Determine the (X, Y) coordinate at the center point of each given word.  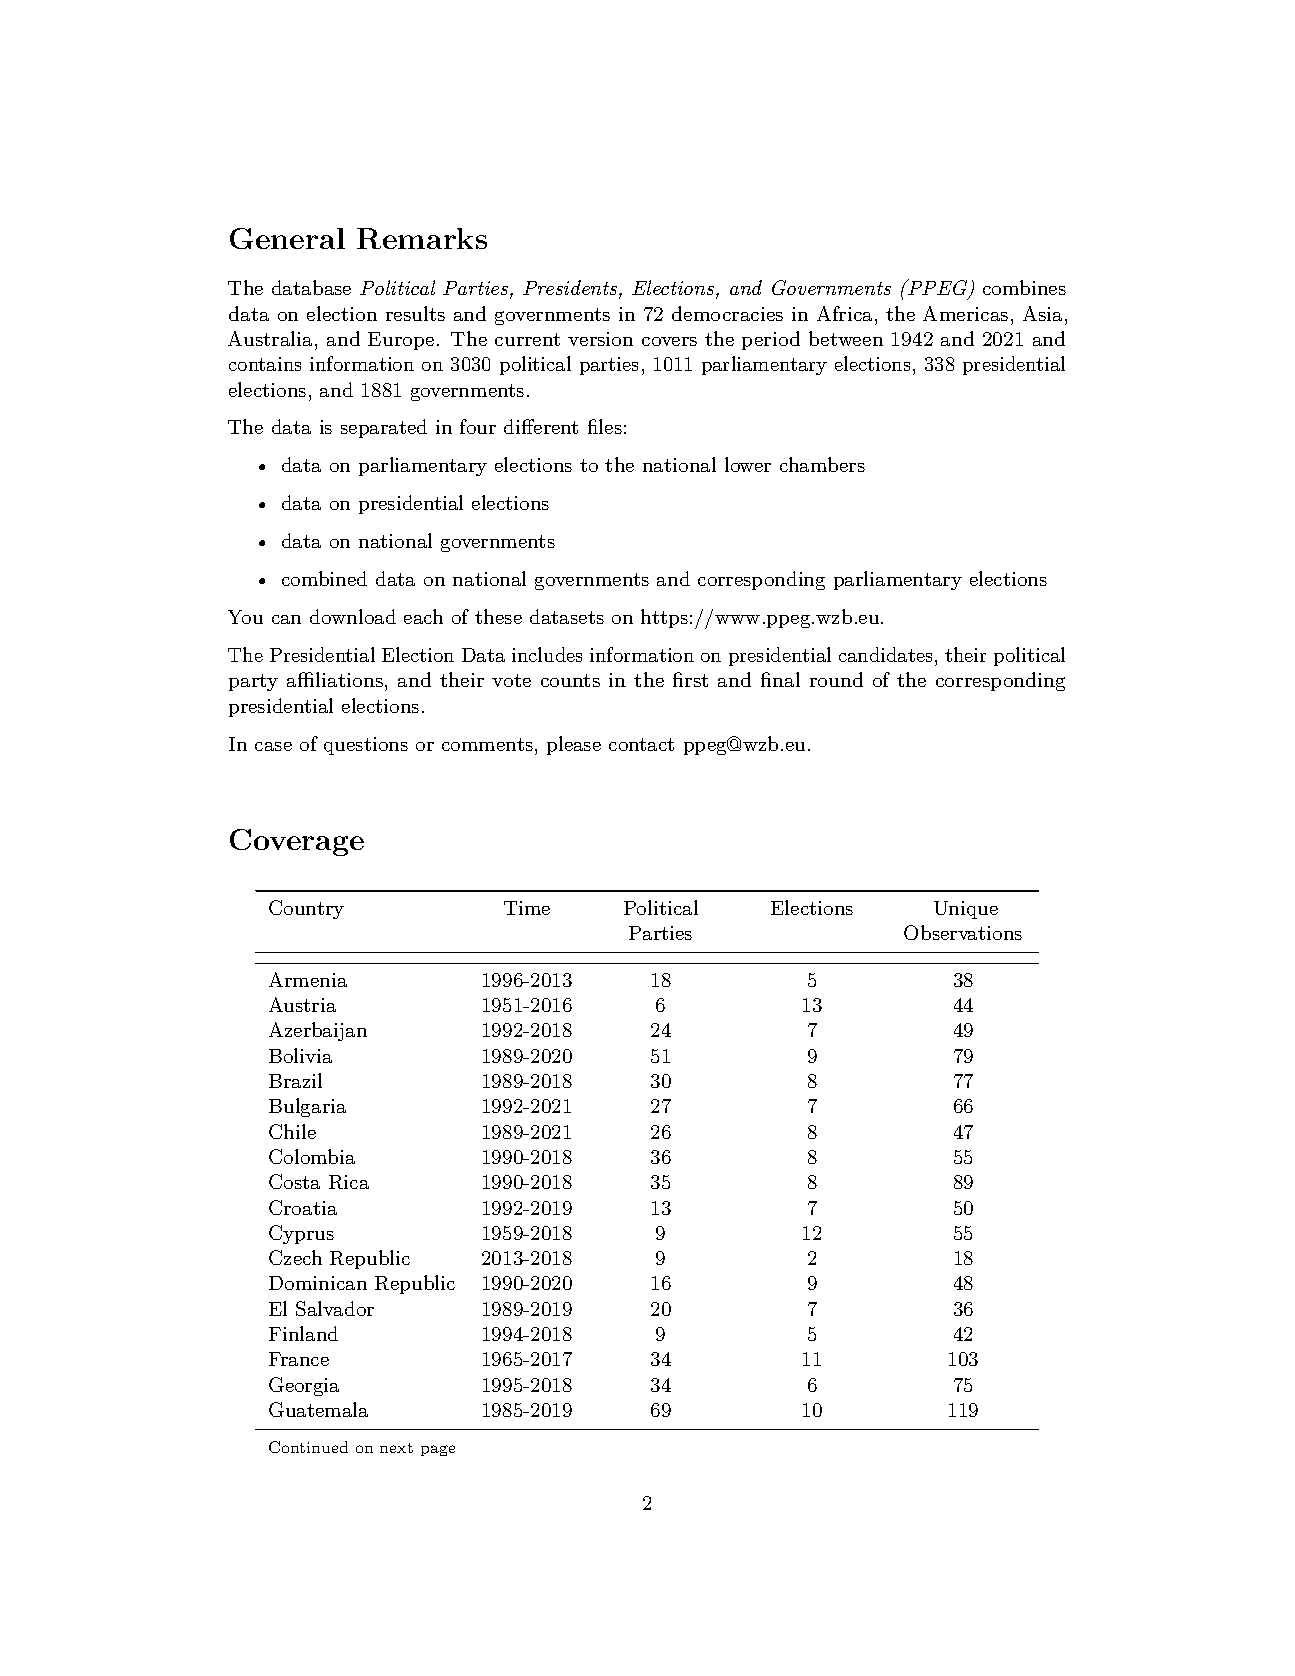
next (396, 1448)
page (438, 1450)
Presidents (571, 289)
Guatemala (318, 1409)
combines (1024, 287)
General (287, 238)
